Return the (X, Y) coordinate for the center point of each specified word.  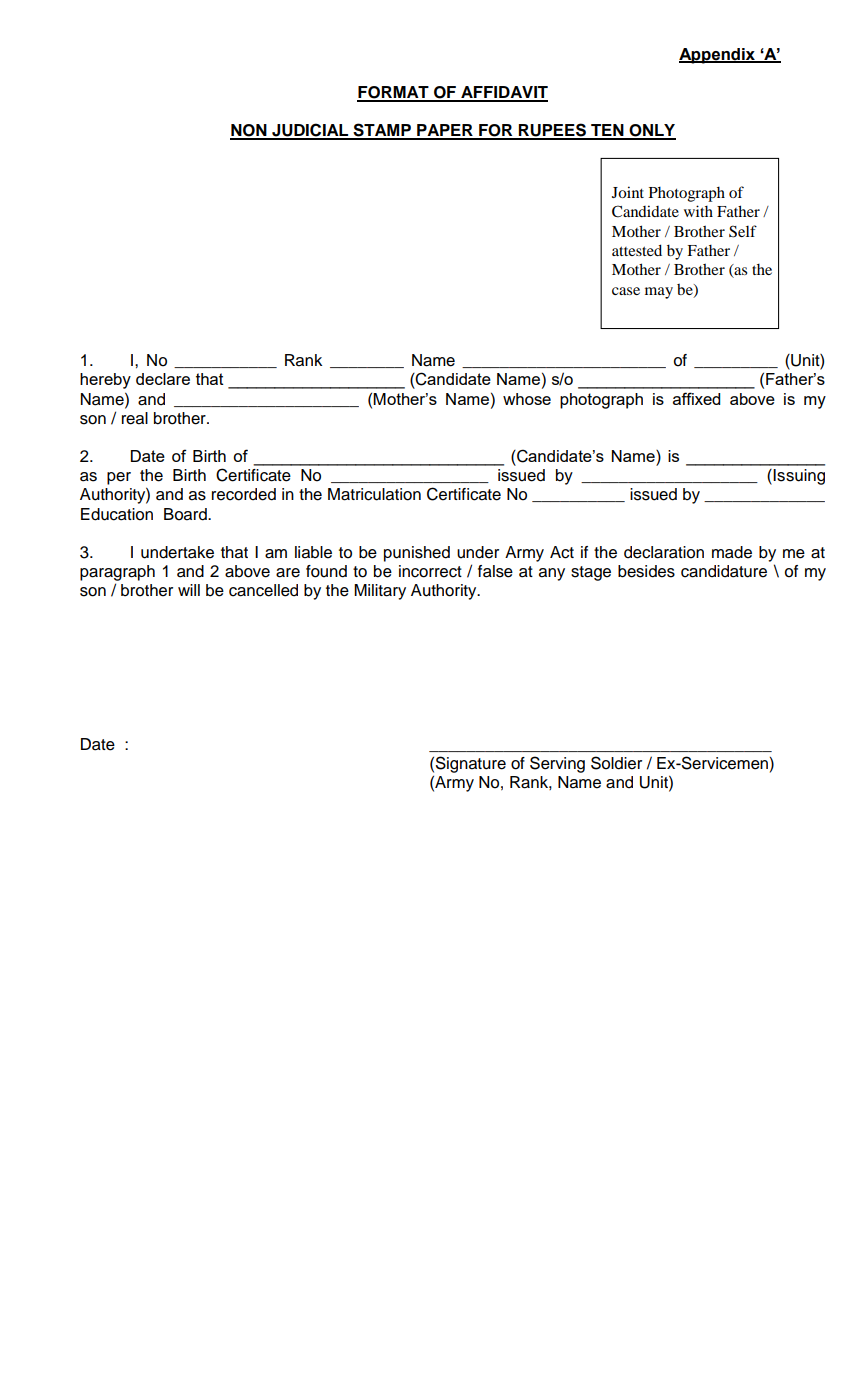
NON (249, 131)
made (732, 552)
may (659, 293)
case (626, 291)
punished (417, 554)
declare (163, 379)
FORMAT (394, 93)
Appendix (718, 56)
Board (186, 514)
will (189, 590)
